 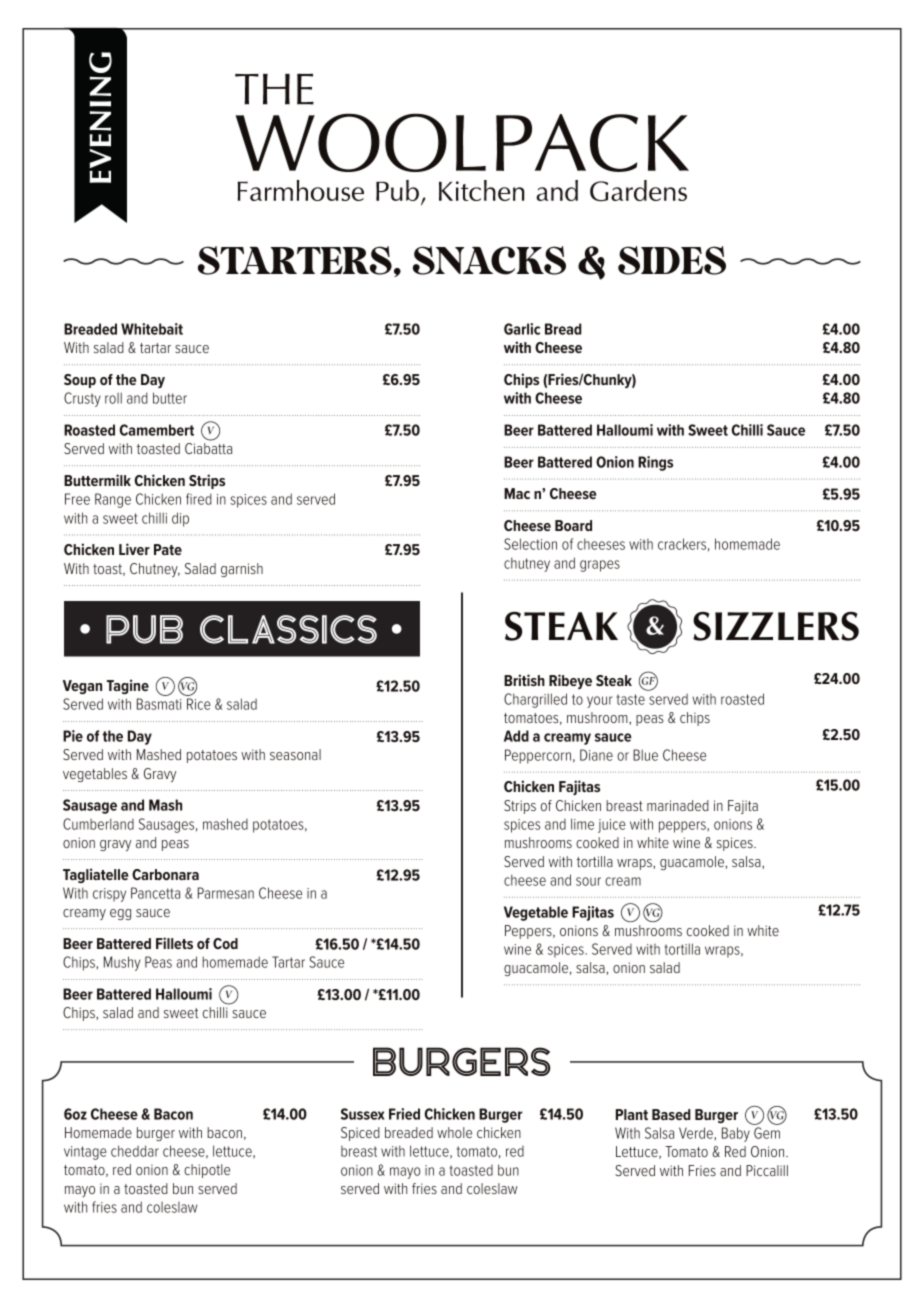 I want to click on whole, so click(x=454, y=1132).
